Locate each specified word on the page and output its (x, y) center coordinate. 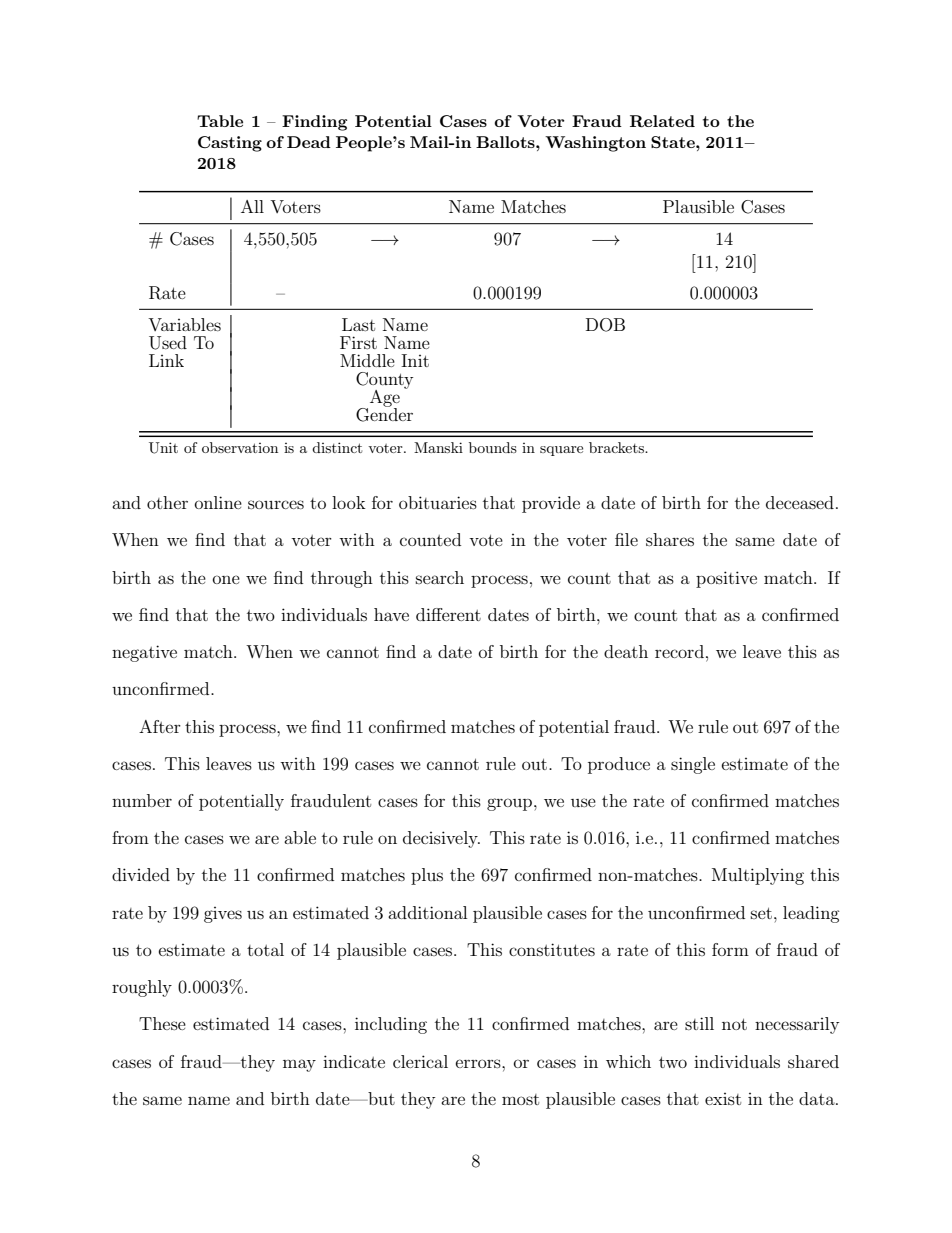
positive (726, 579)
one (226, 579)
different (448, 614)
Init (415, 360)
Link (166, 360)
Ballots (506, 142)
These (162, 1023)
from (130, 837)
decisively (441, 839)
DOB (605, 325)
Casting (230, 144)
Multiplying (758, 876)
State (674, 142)
